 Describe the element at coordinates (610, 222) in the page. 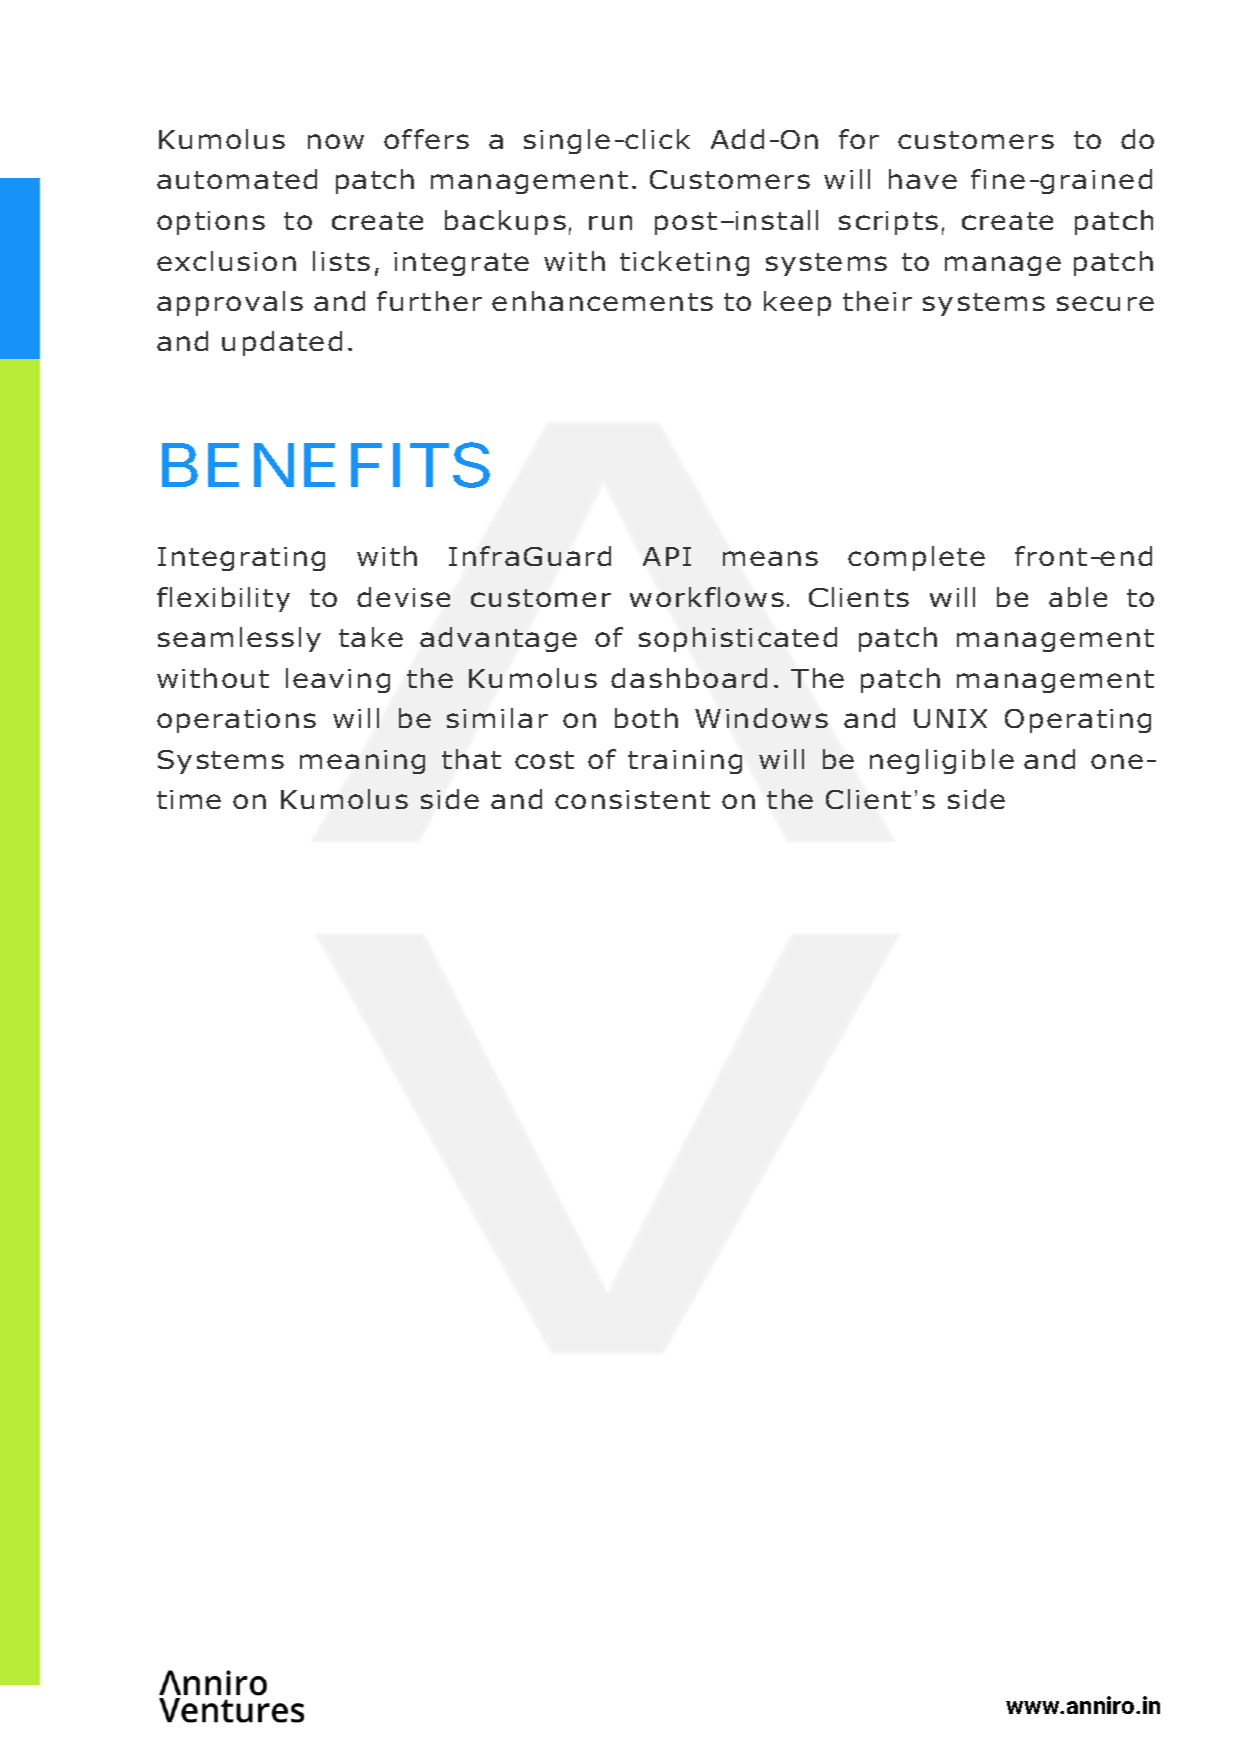

I see `run` at that location.
